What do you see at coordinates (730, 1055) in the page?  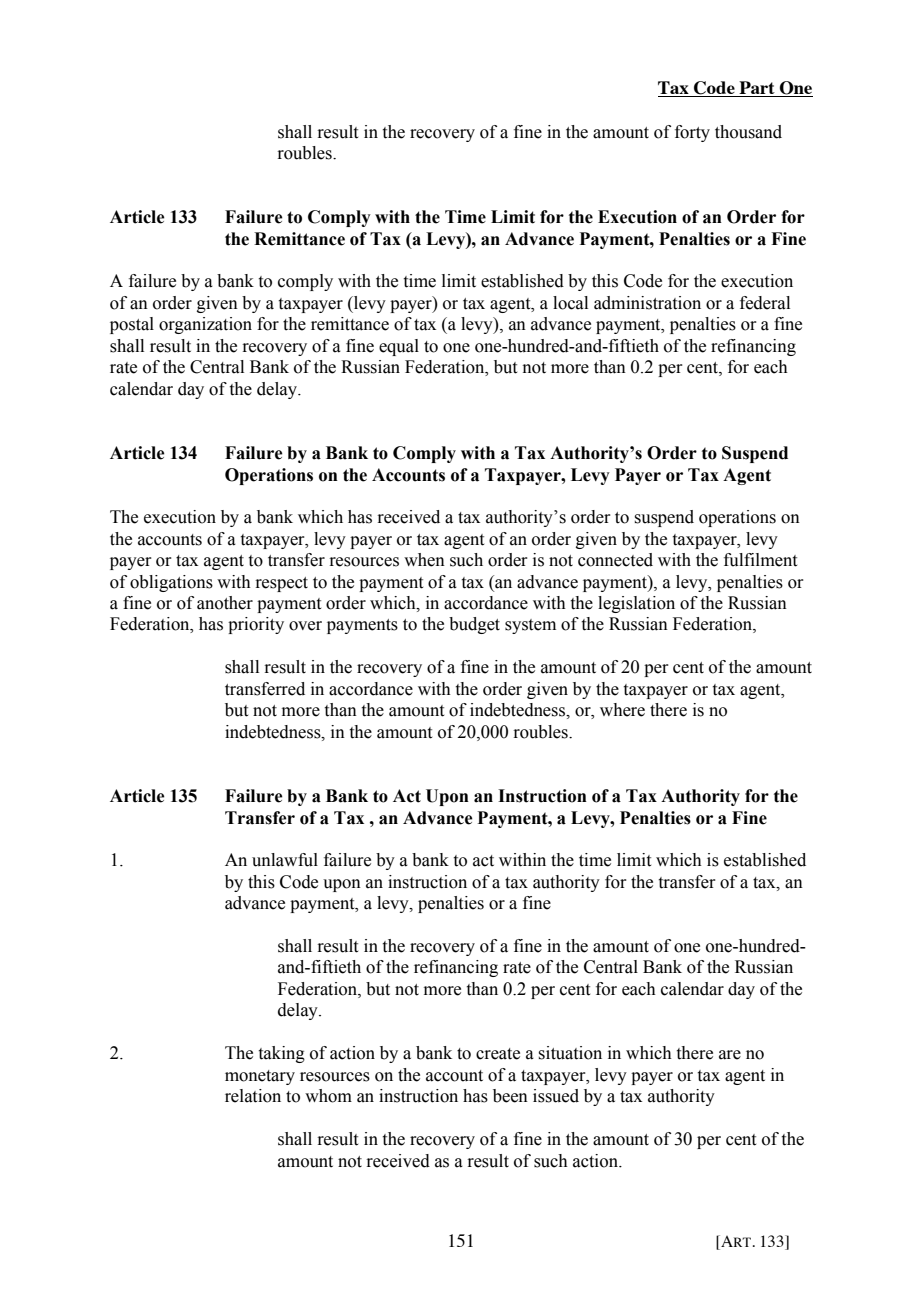 I see `are` at bounding box center [730, 1055].
